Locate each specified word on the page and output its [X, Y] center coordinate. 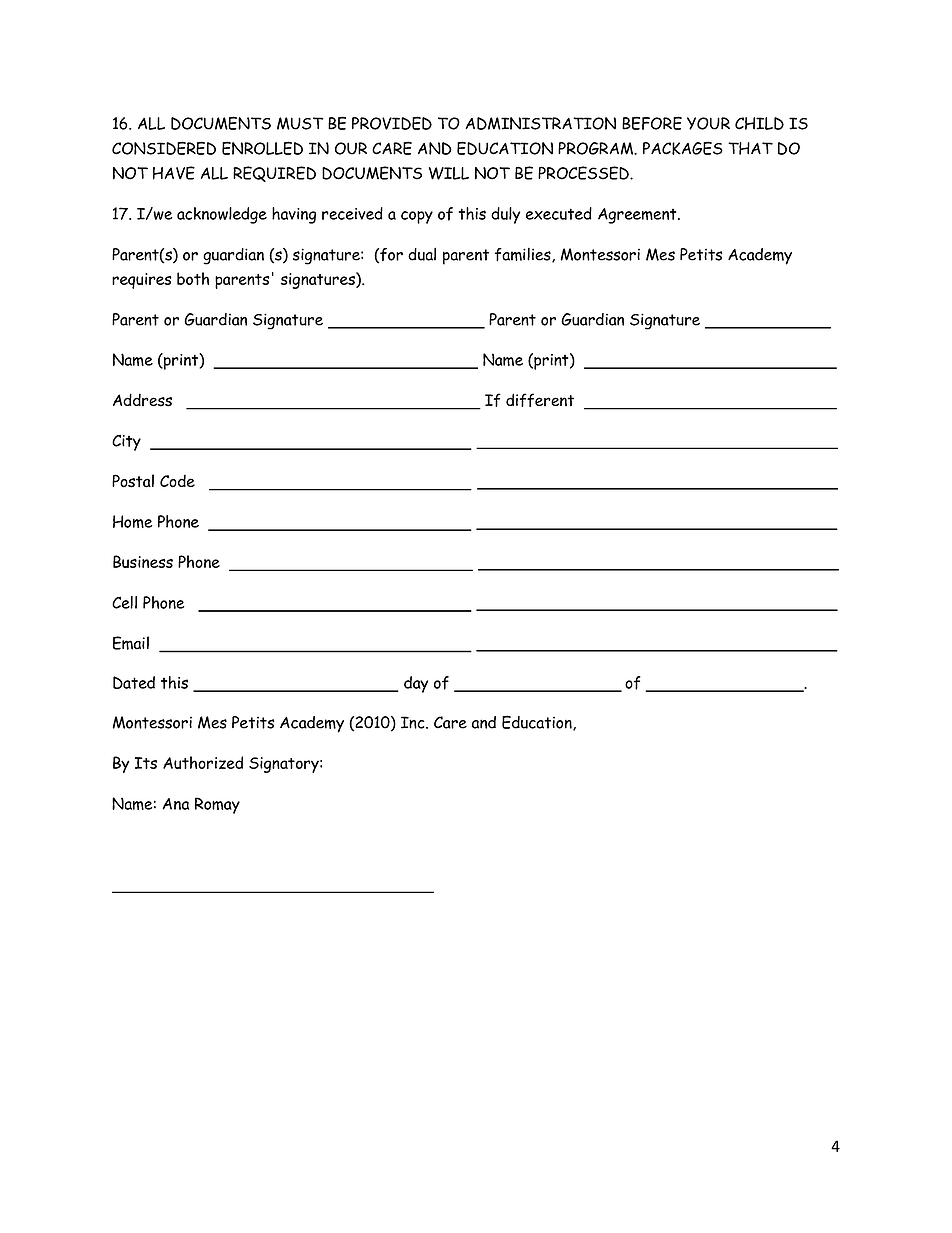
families [523, 255]
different [540, 400]
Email [131, 643]
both [193, 278]
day [416, 684]
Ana [175, 804]
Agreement [638, 216]
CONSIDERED [164, 148]
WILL [449, 173]
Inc [414, 722]
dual [422, 254]
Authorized [203, 762]
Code [177, 481]
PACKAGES [683, 148]
